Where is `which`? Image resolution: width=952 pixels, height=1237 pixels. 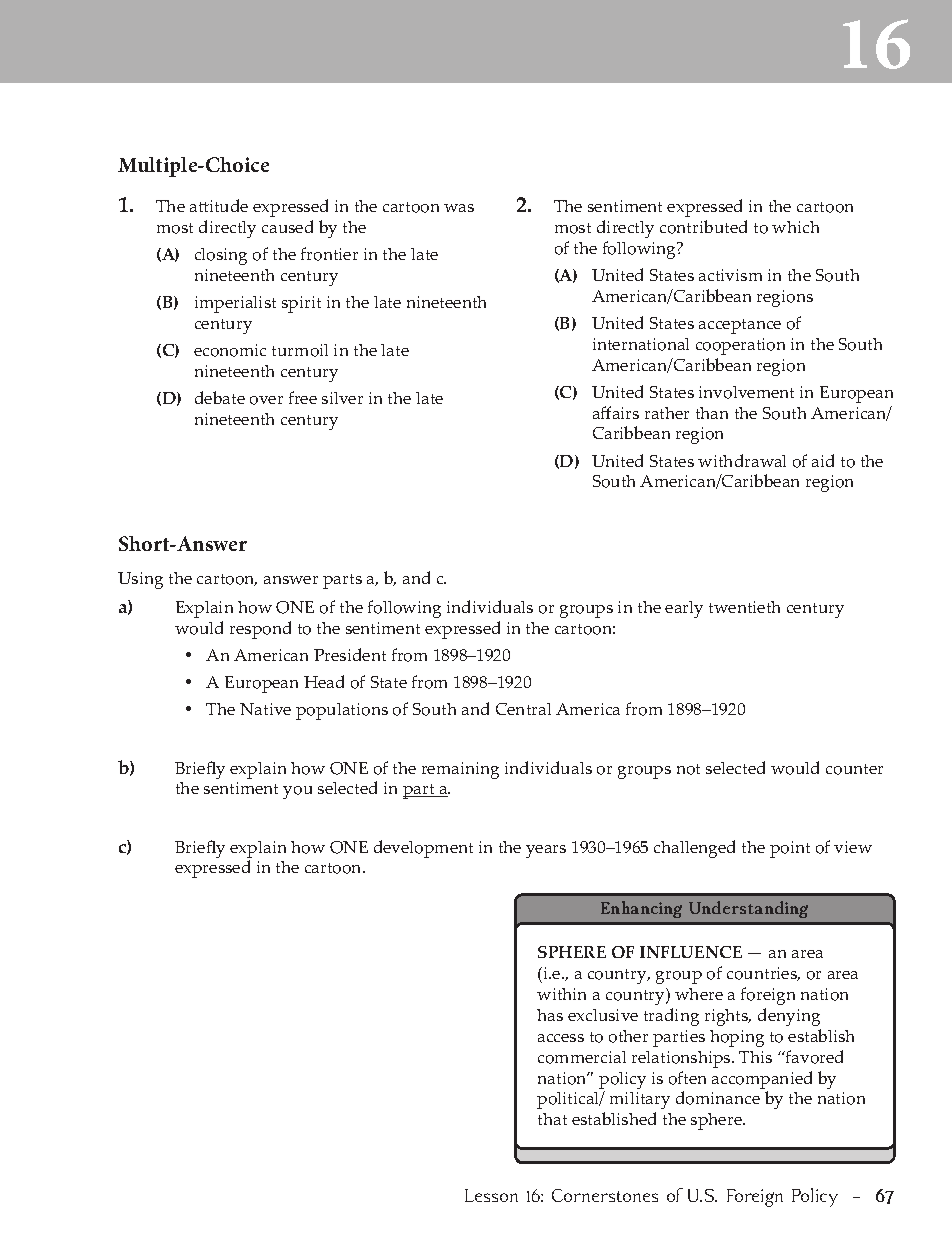
which is located at coordinates (795, 227).
